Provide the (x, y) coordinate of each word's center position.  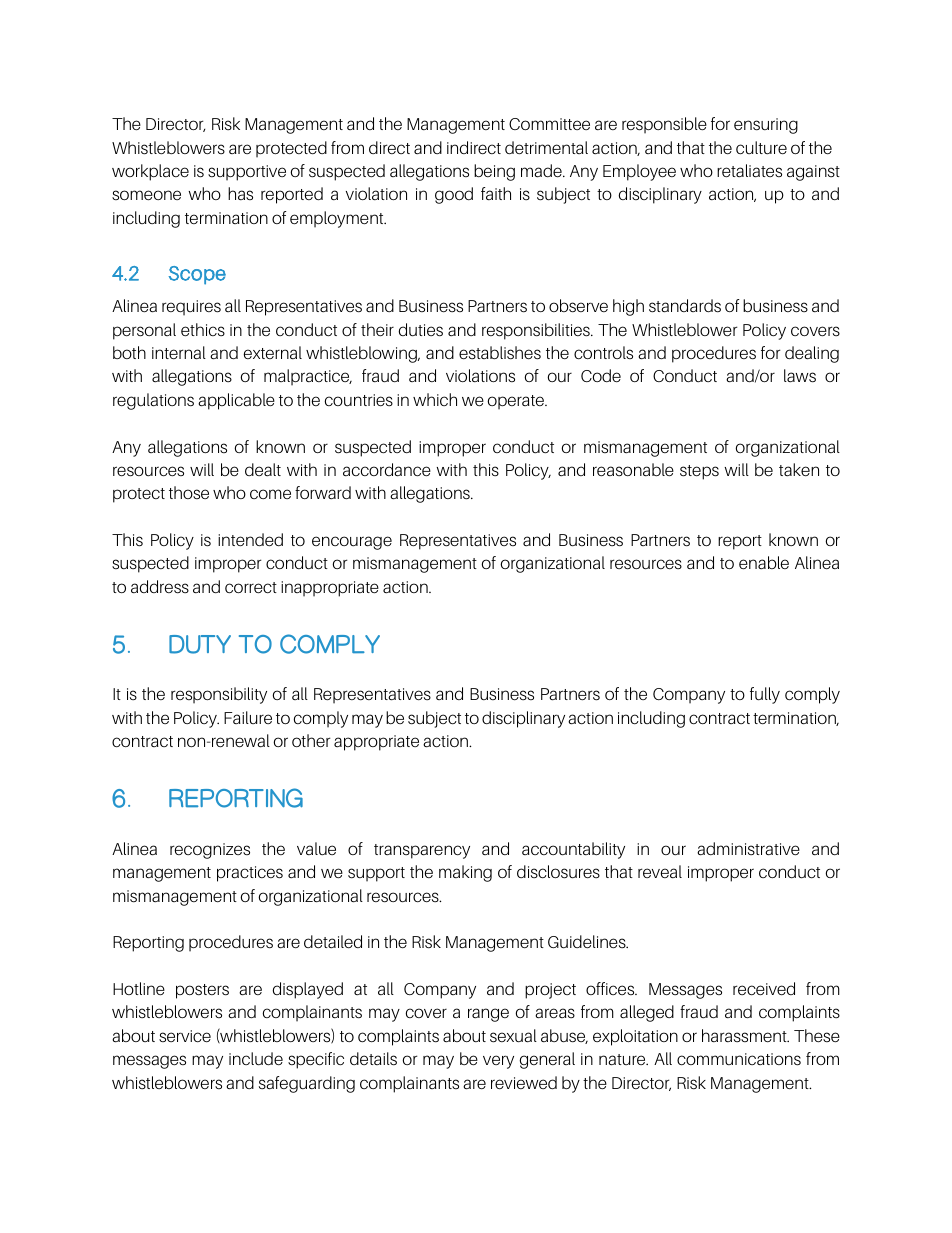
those (189, 492)
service (185, 1036)
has (240, 193)
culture (761, 148)
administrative (748, 849)
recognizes (210, 851)
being (494, 172)
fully (765, 695)
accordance (387, 470)
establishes (500, 353)
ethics (203, 330)
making (465, 873)
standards (685, 306)
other (311, 741)
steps (699, 472)
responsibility (219, 695)
